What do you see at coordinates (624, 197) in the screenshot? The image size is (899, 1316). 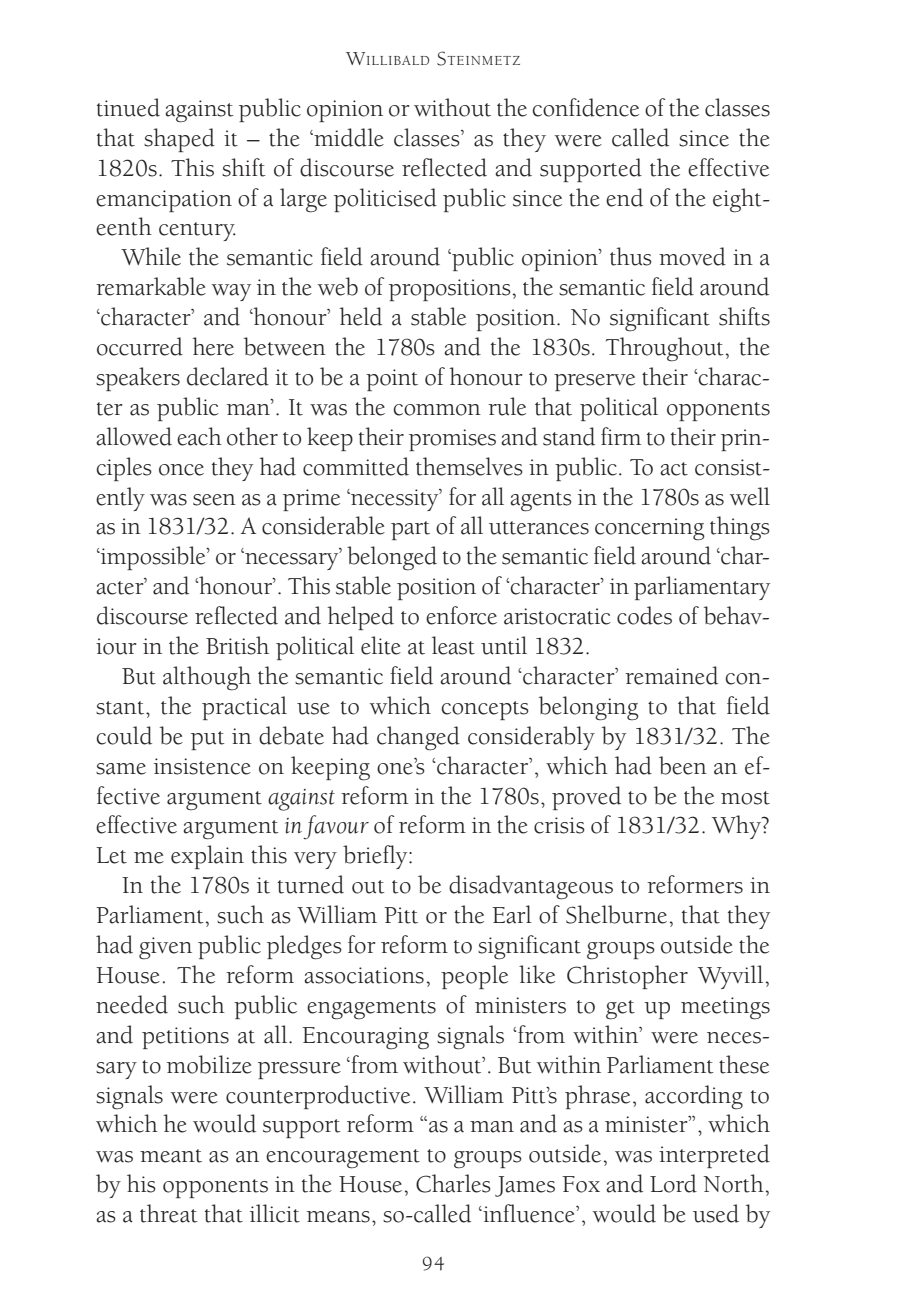 I see `end` at bounding box center [624, 197].
